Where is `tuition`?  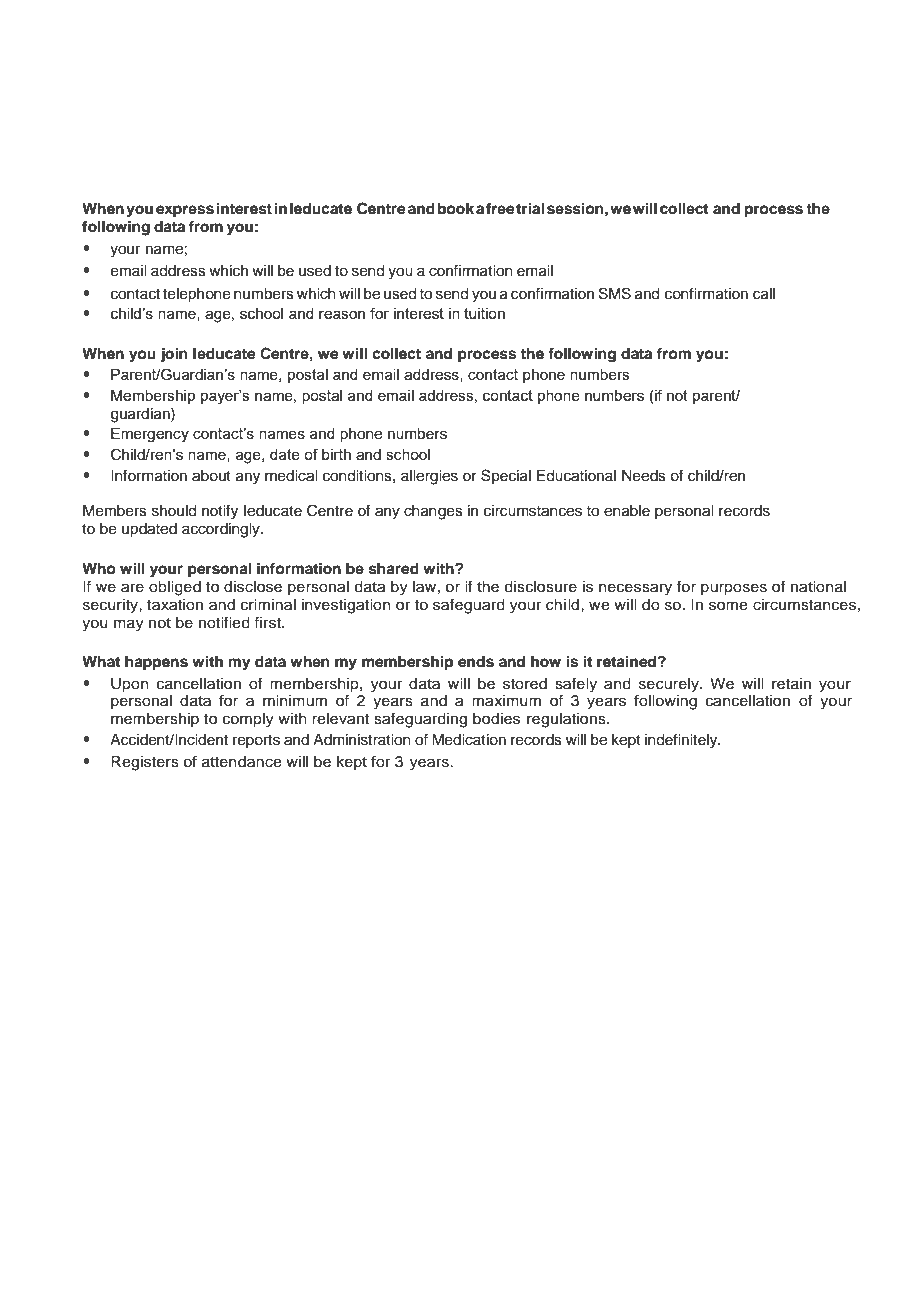
tuition is located at coordinates (484, 313).
